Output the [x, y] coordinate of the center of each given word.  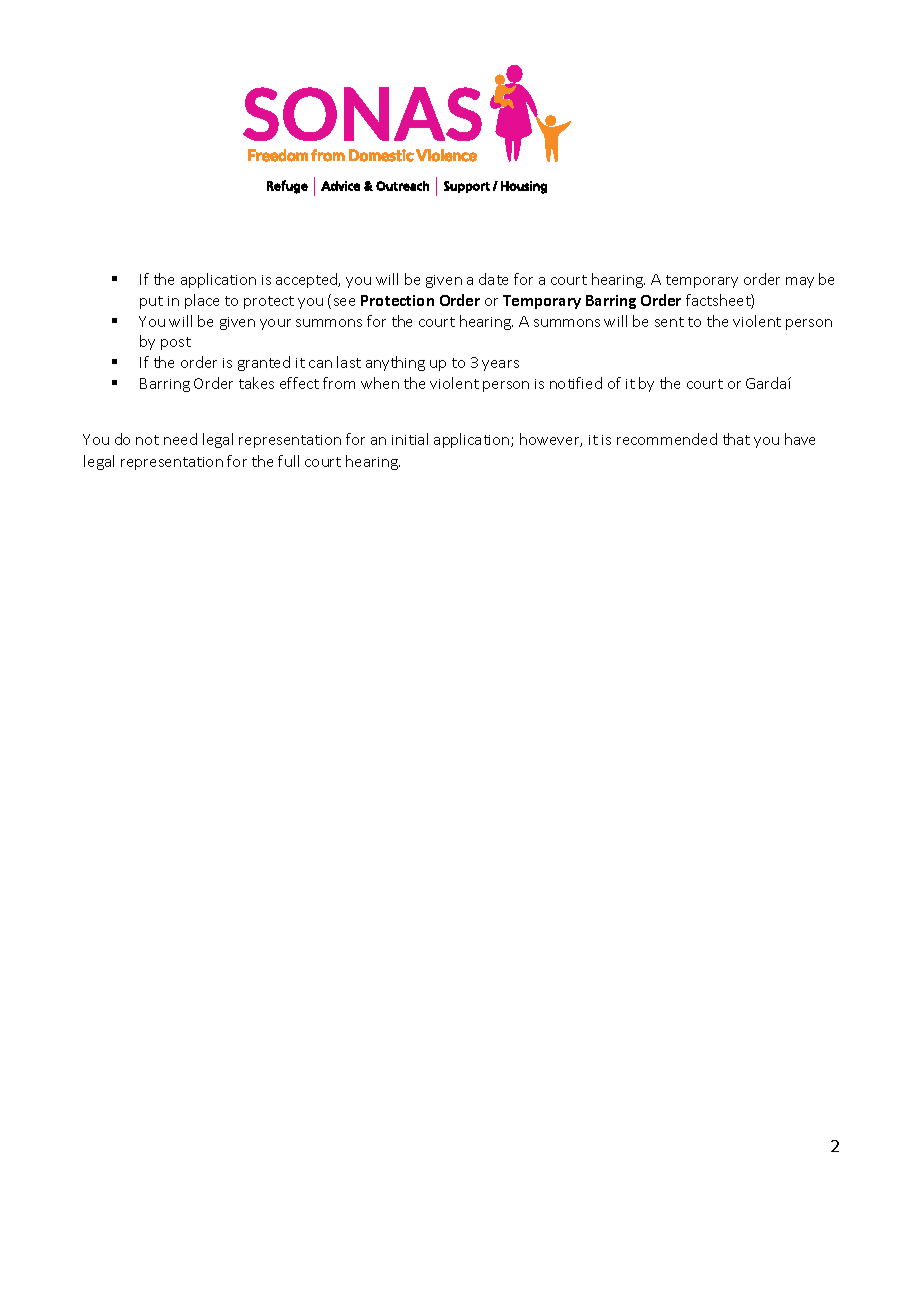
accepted [308, 280]
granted [264, 363]
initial [410, 439]
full [288, 461]
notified [576, 383]
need [180, 439]
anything [395, 363]
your [275, 324]
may [800, 282]
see [344, 302]
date [493, 279]
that [736, 439]
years [500, 365]
